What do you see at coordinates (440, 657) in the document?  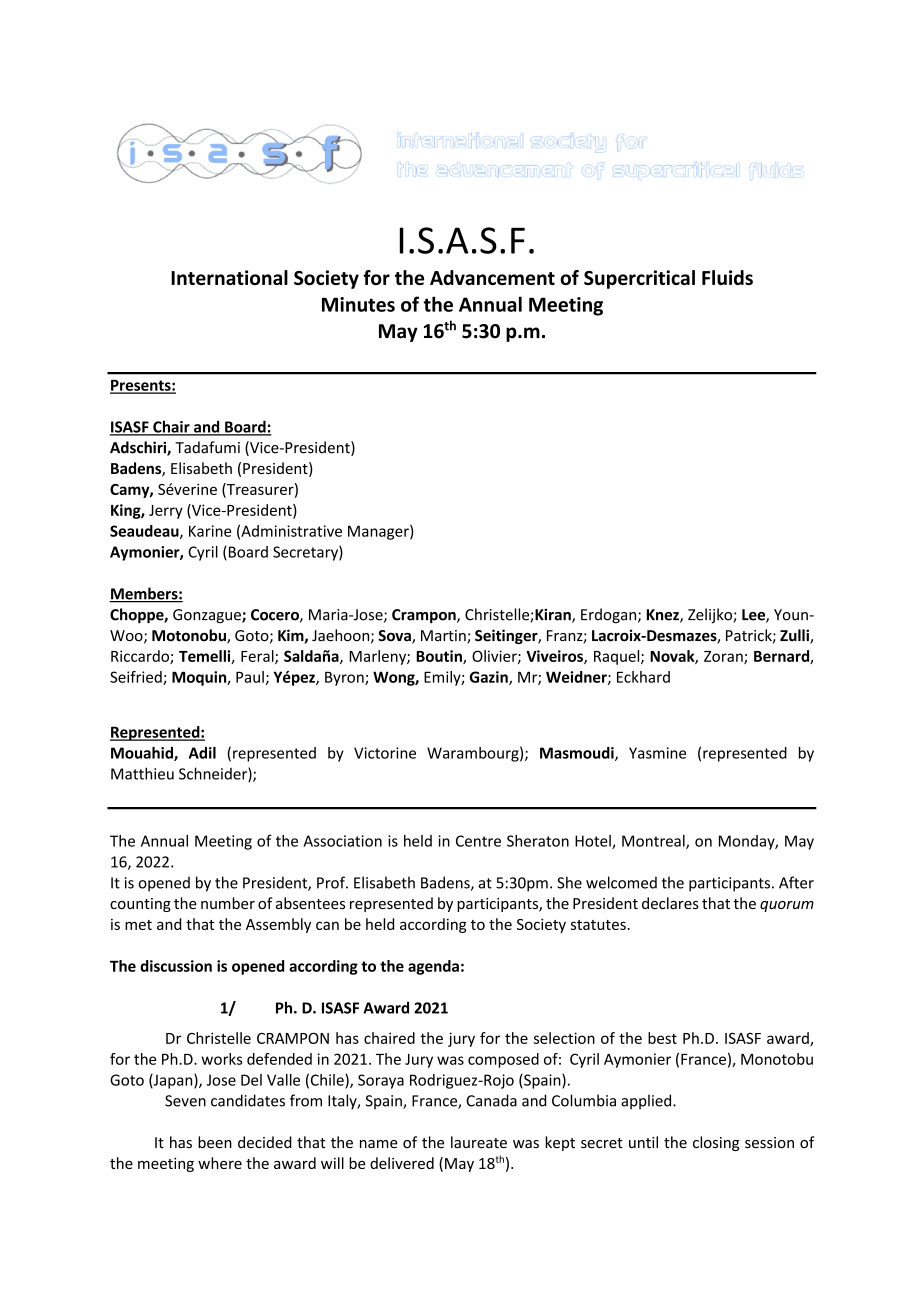 I see `Boutin` at bounding box center [440, 657].
